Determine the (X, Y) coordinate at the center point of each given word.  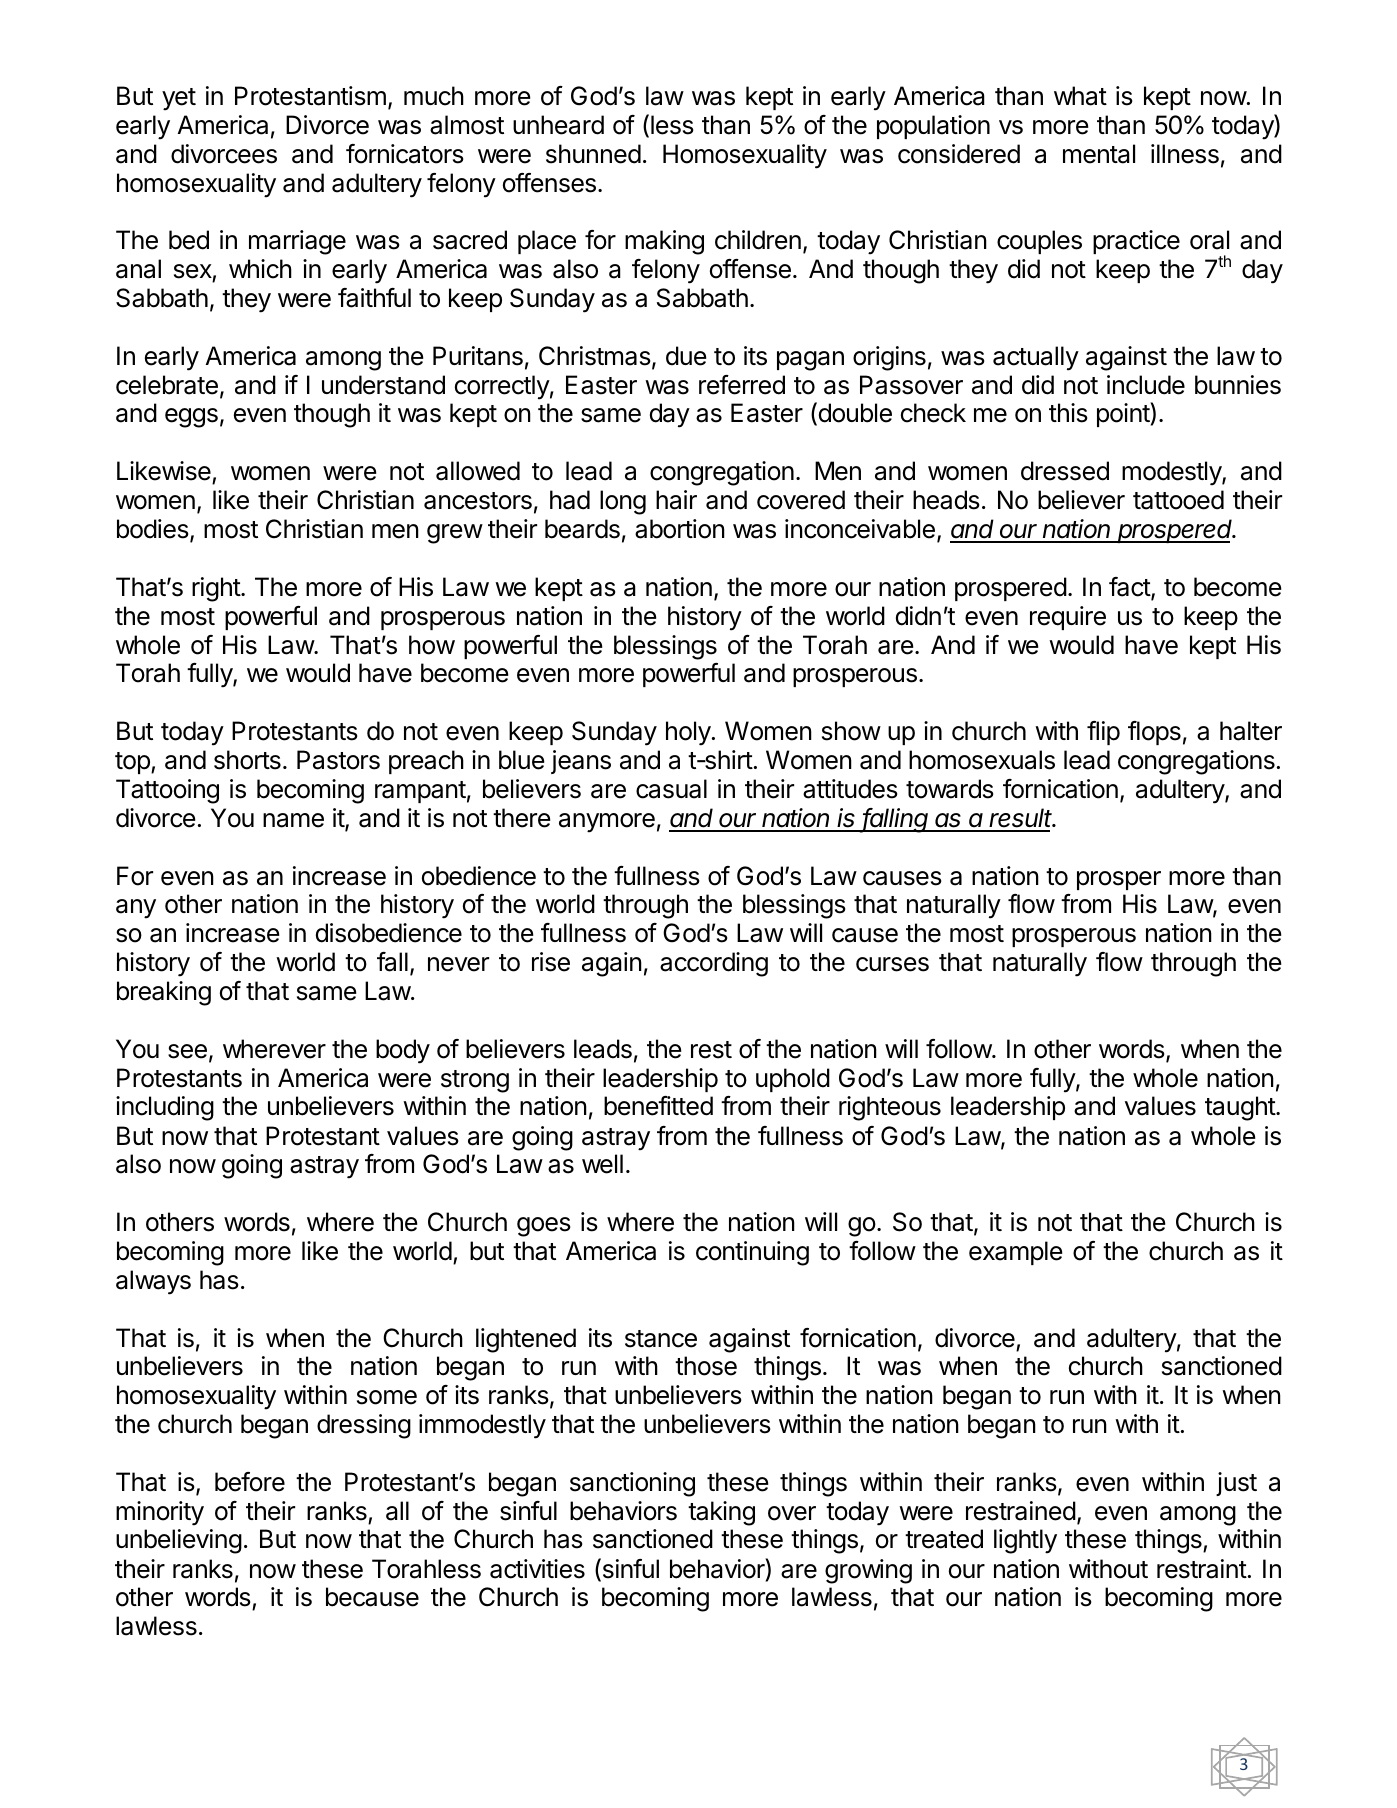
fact (1130, 588)
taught (1241, 1108)
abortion (680, 529)
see (187, 1051)
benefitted (658, 1106)
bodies (154, 530)
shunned (593, 154)
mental (1099, 154)
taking (721, 1513)
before (250, 1482)
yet (179, 99)
